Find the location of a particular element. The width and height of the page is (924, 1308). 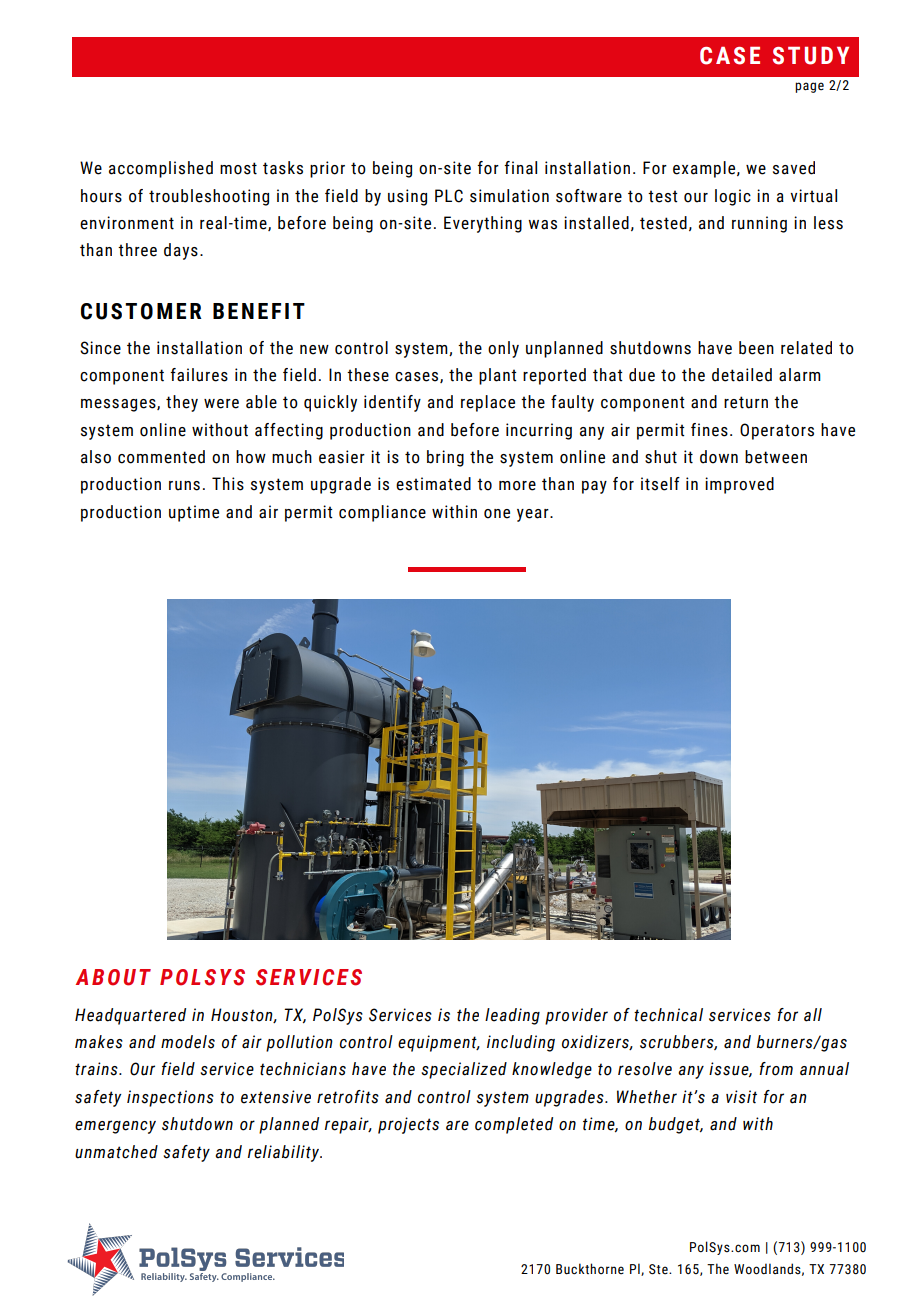

page is located at coordinates (809, 87).
